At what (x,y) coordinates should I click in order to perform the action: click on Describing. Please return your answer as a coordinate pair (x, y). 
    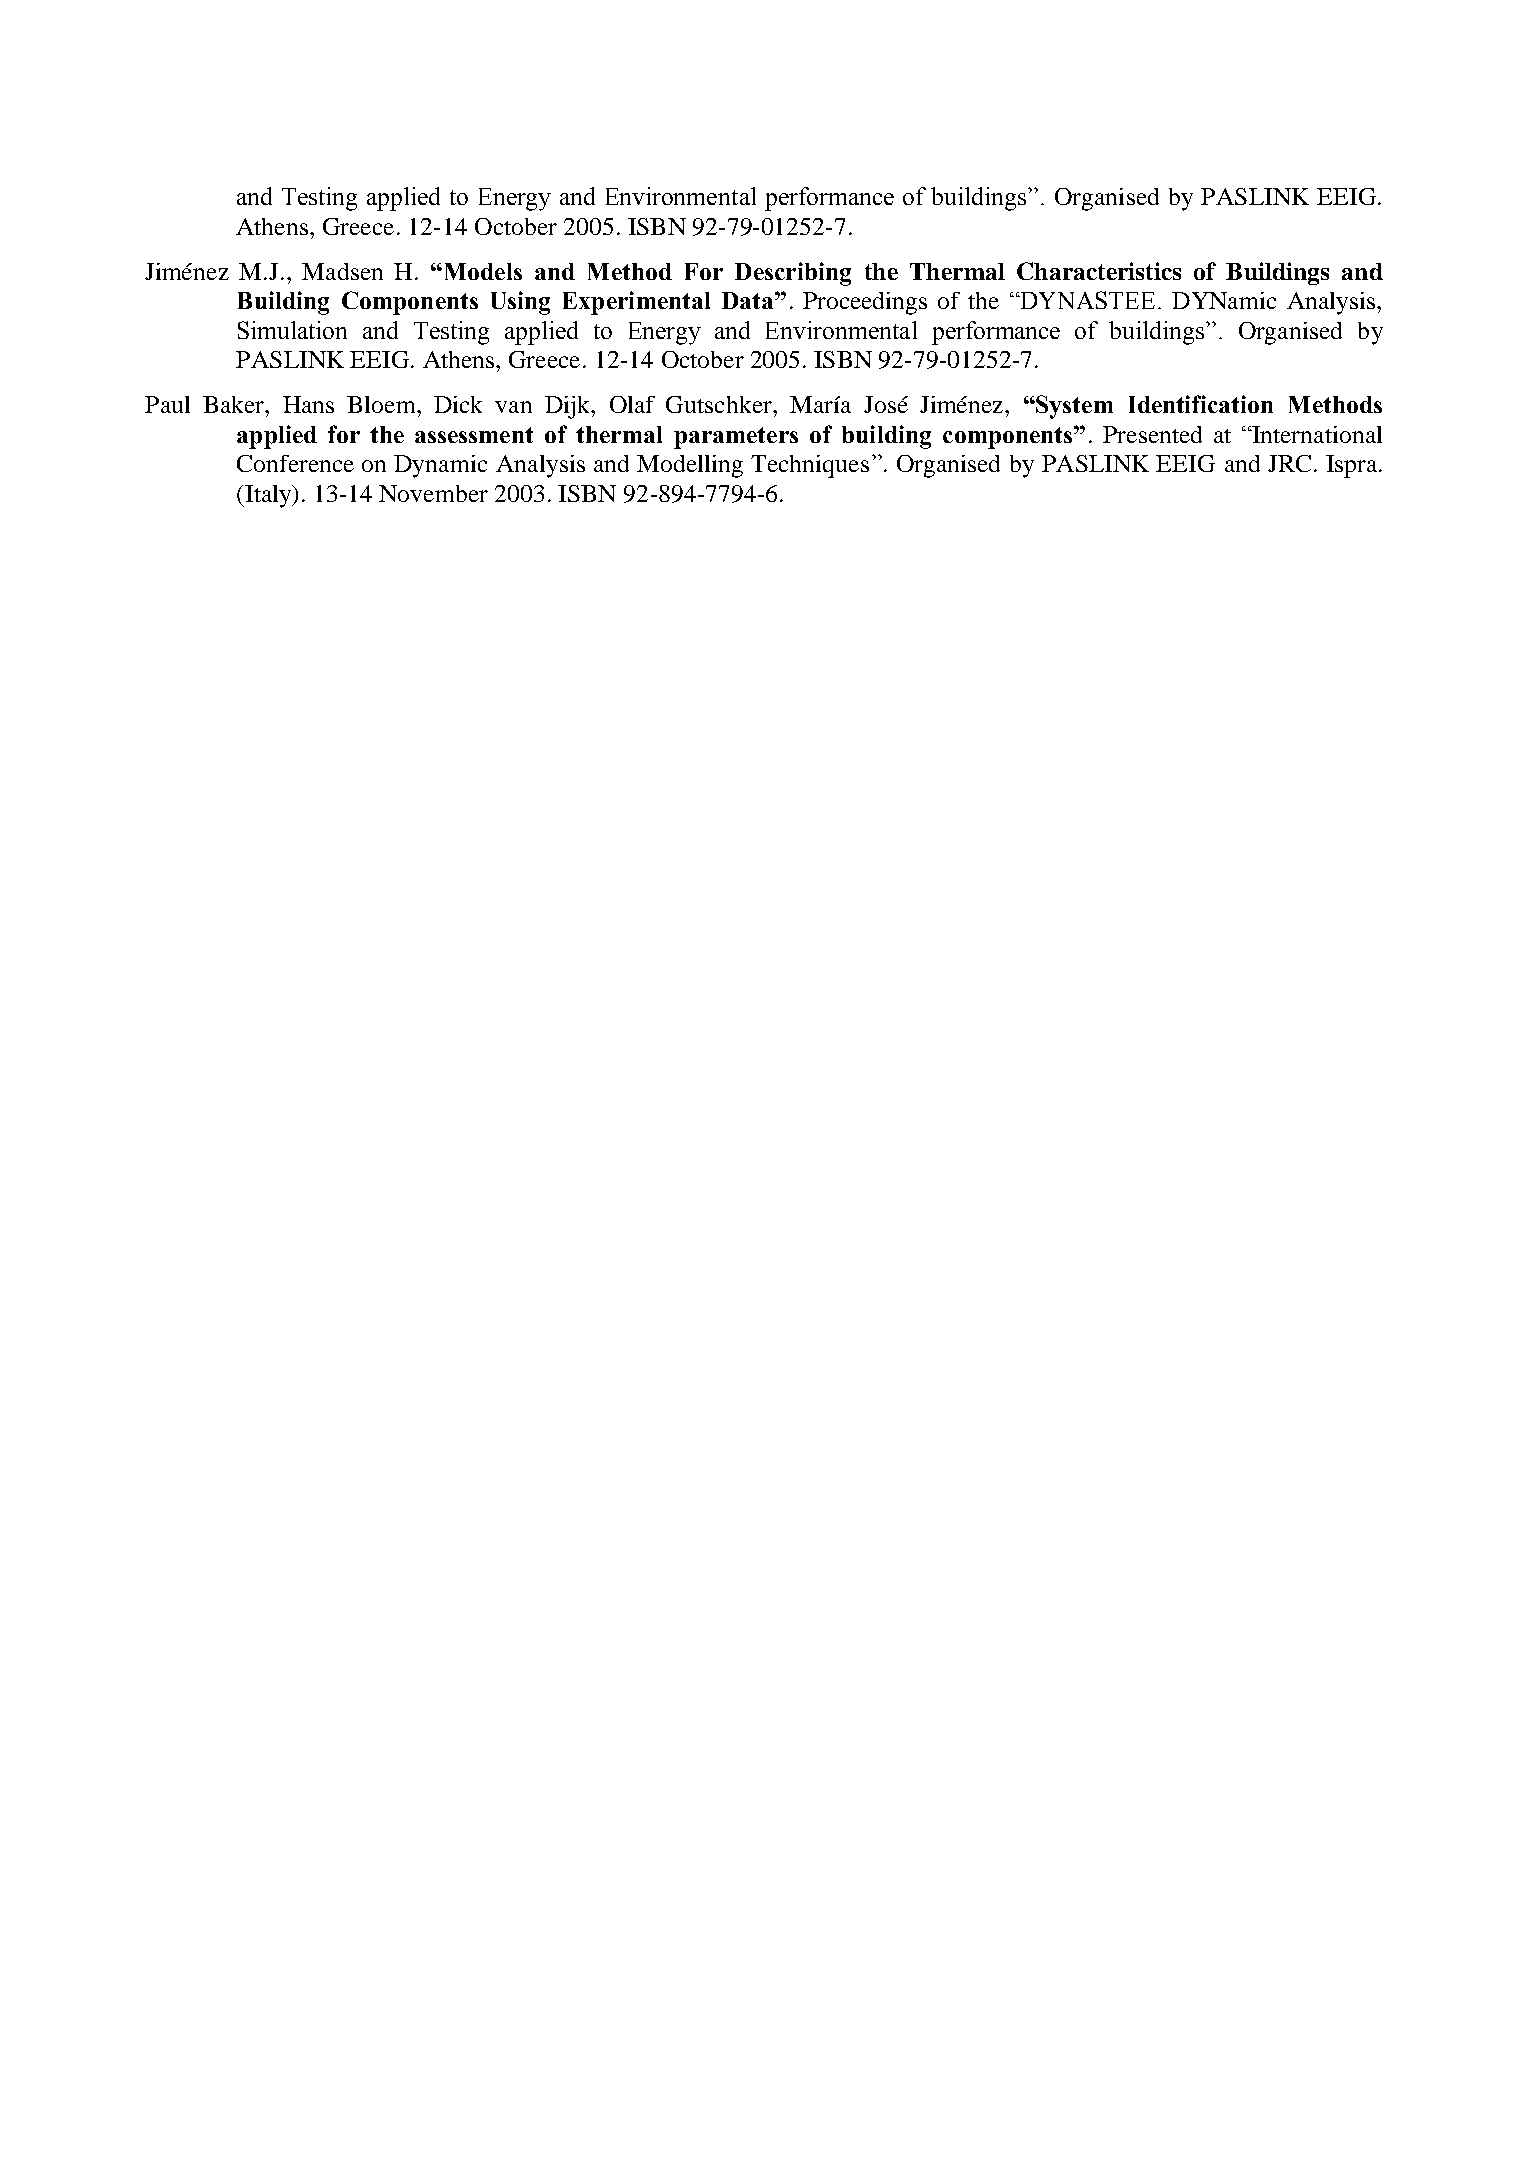
    Looking at the image, I should click on (793, 274).
